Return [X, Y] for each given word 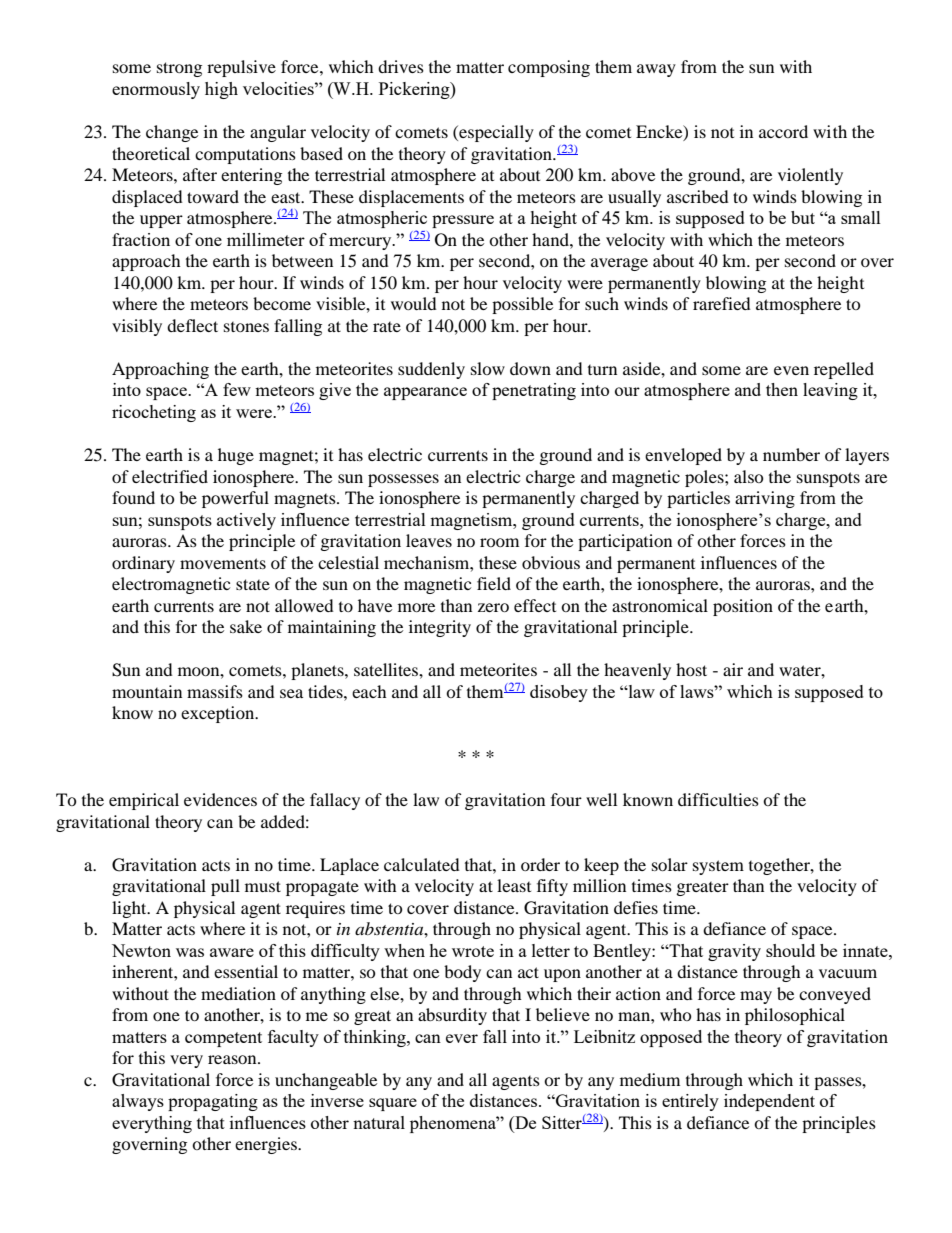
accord [783, 131]
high [221, 90]
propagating [213, 1102]
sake [246, 626]
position [743, 607]
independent [769, 1102]
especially [495, 133]
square [393, 1104]
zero [493, 607]
